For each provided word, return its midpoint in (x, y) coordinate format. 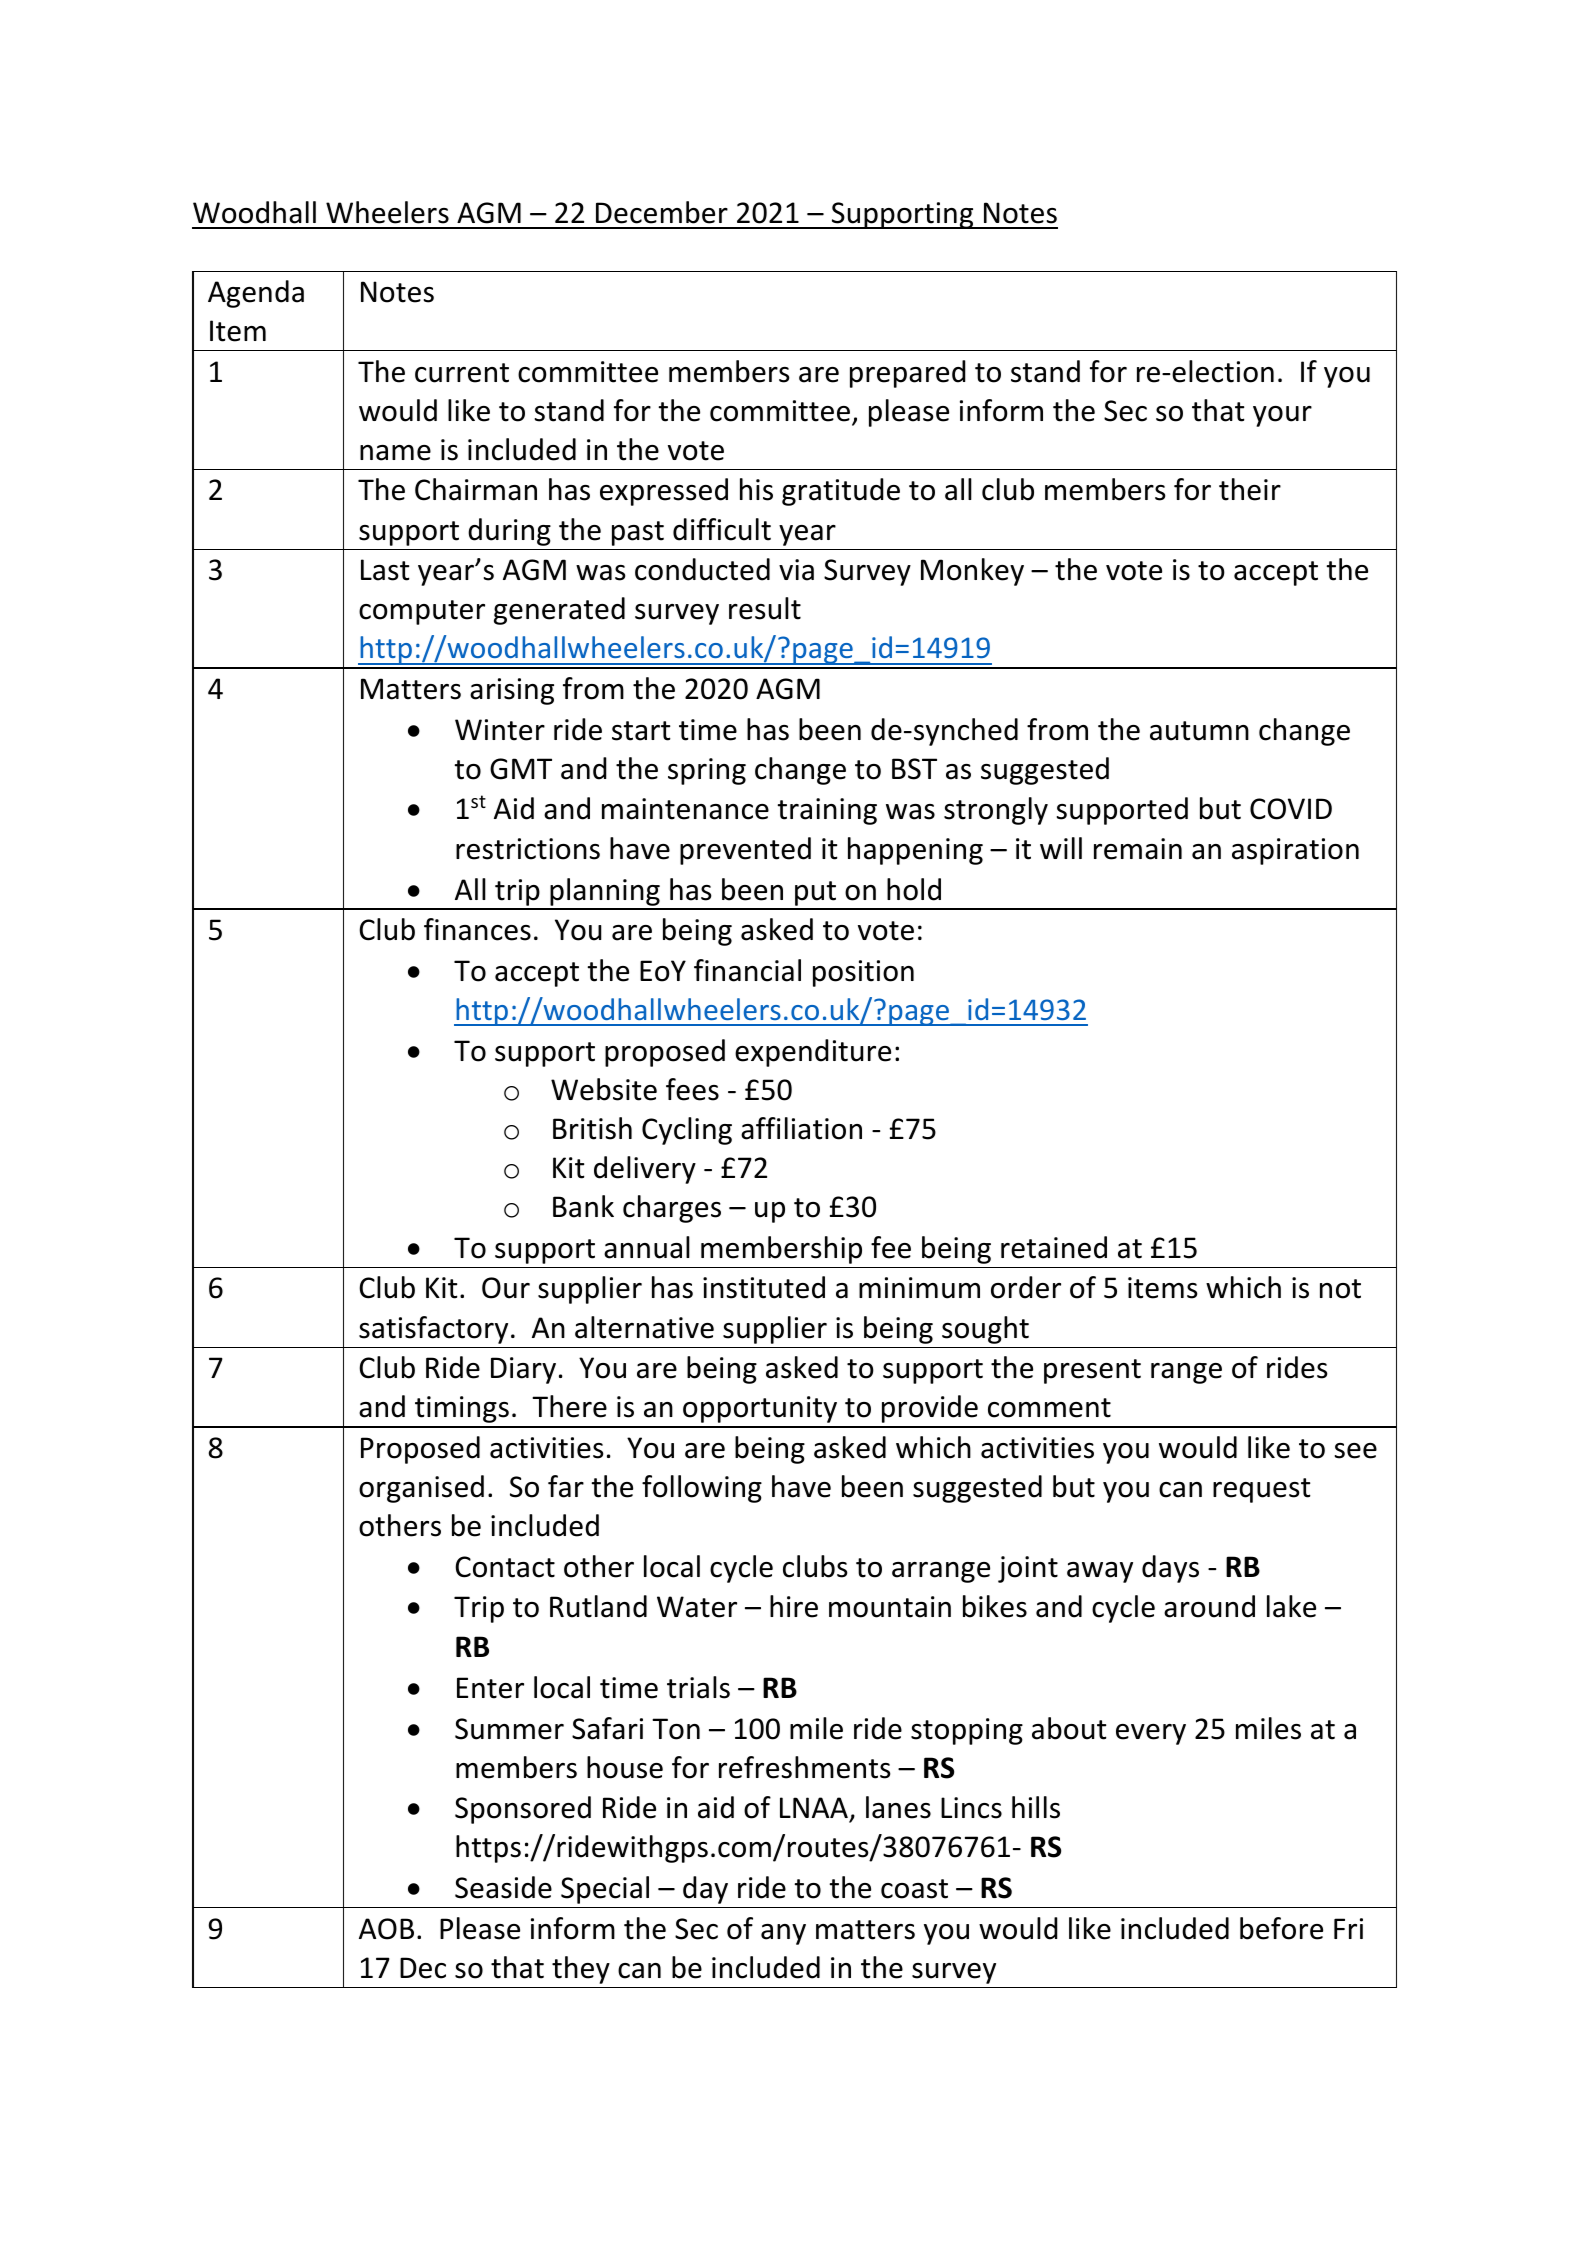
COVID (1291, 809)
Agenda (256, 294)
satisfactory (433, 1330)
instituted (764, 1287)
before (1281, 1928)
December (662, 212)
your (1282, 416)
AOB (386, 1929)
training (827, 811)
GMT (521, 769)
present (1092, 1371)
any (783, 1934)
